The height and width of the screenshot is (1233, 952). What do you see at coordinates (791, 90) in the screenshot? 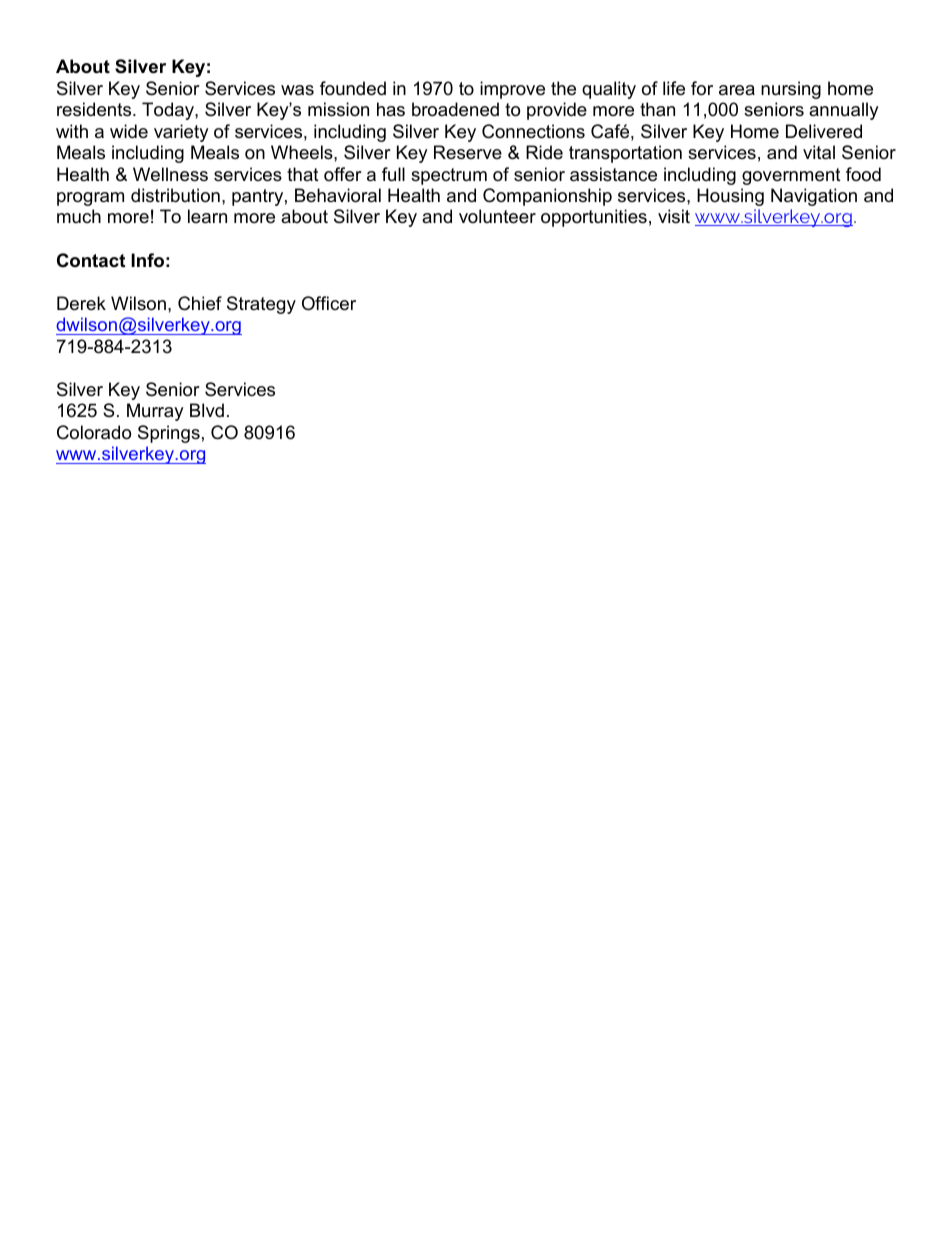
I see `nursing` at bounding box center [791, 90].
